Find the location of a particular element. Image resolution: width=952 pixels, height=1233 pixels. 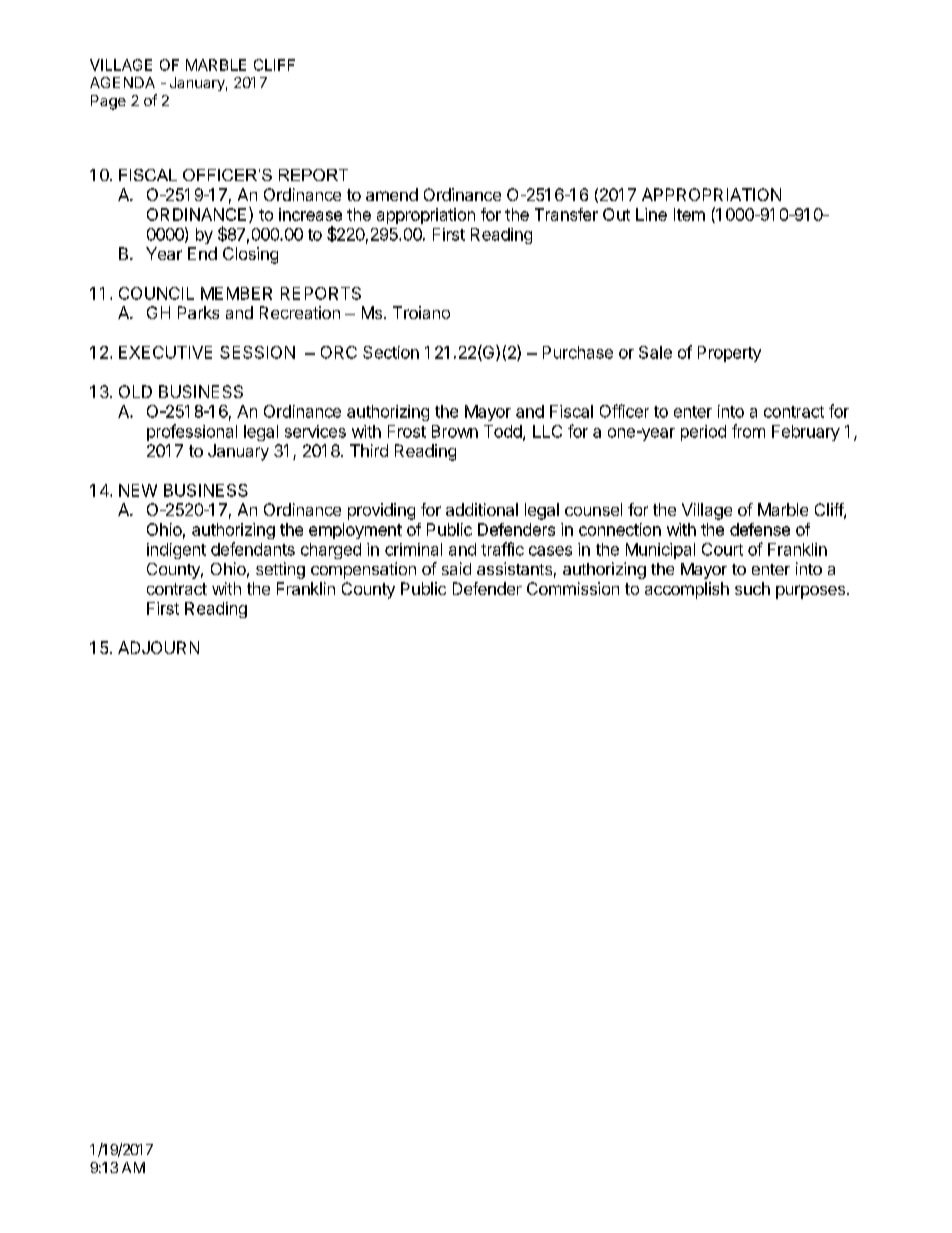

amend is located at coordinates (392, 194).
